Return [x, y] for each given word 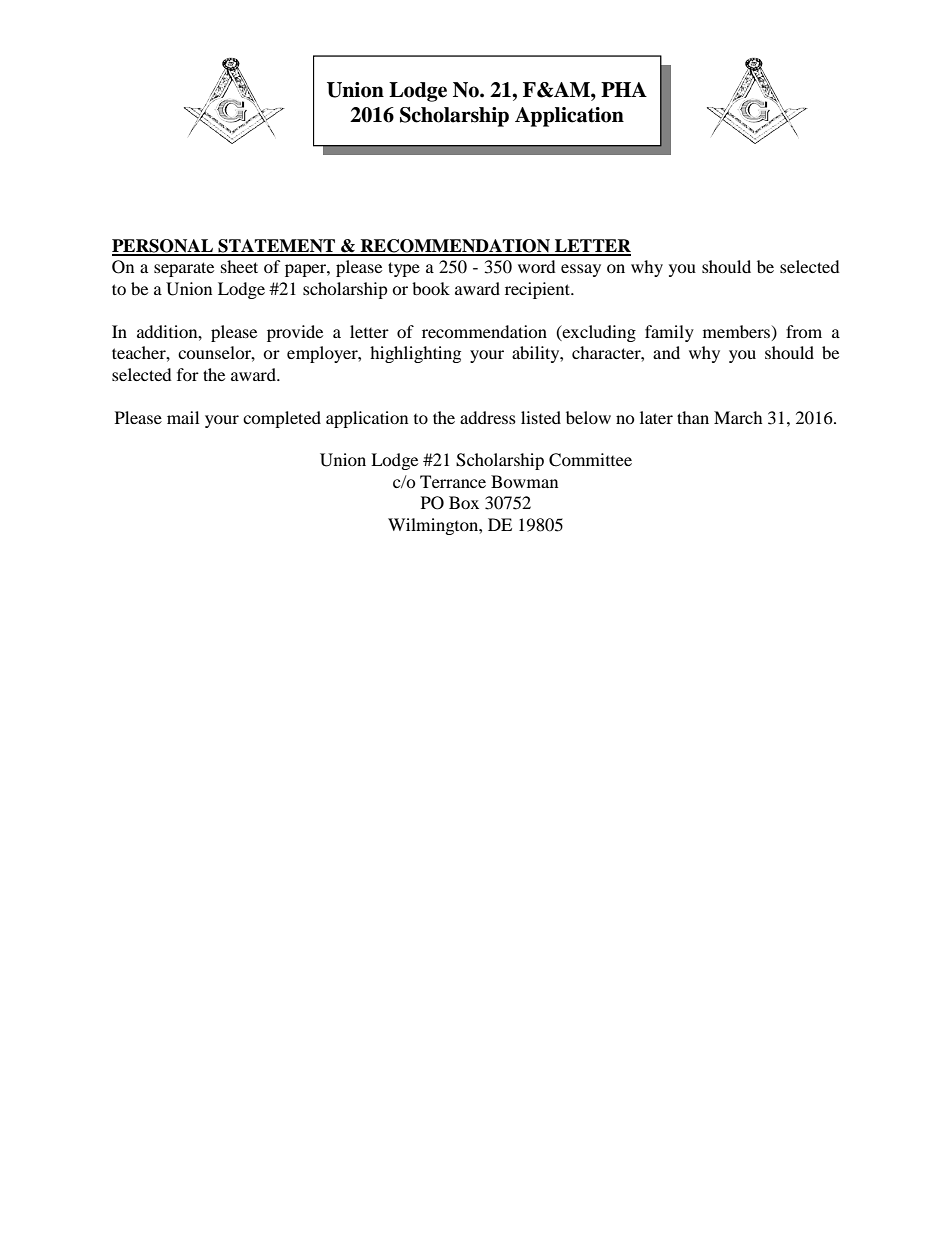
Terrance [453, 481]
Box [464, 502]
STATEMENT [276, 247]
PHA [624, 89]
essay [581, 270]
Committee [590, 460]
